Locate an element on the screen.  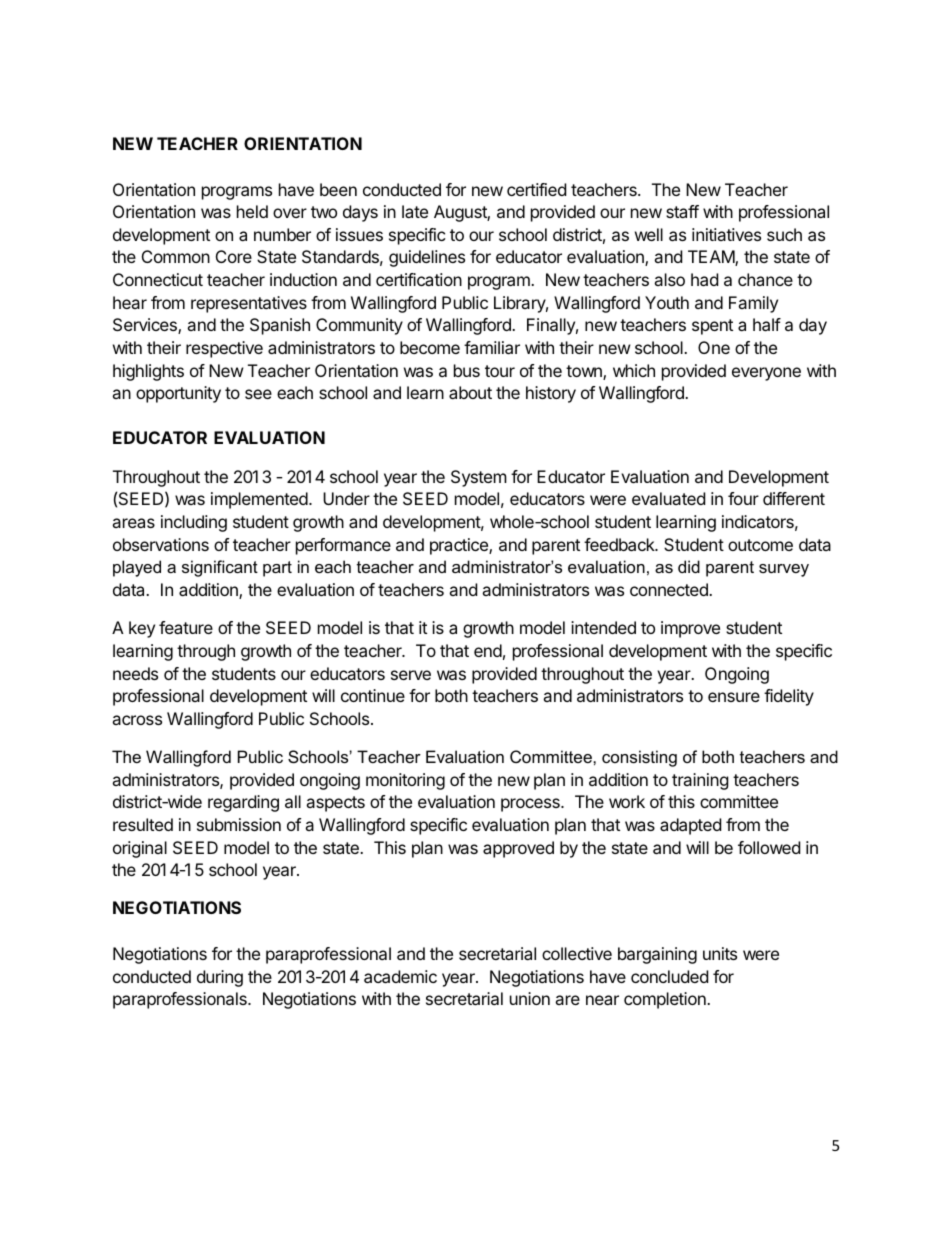
staff is located at coordinates (682, 211).
